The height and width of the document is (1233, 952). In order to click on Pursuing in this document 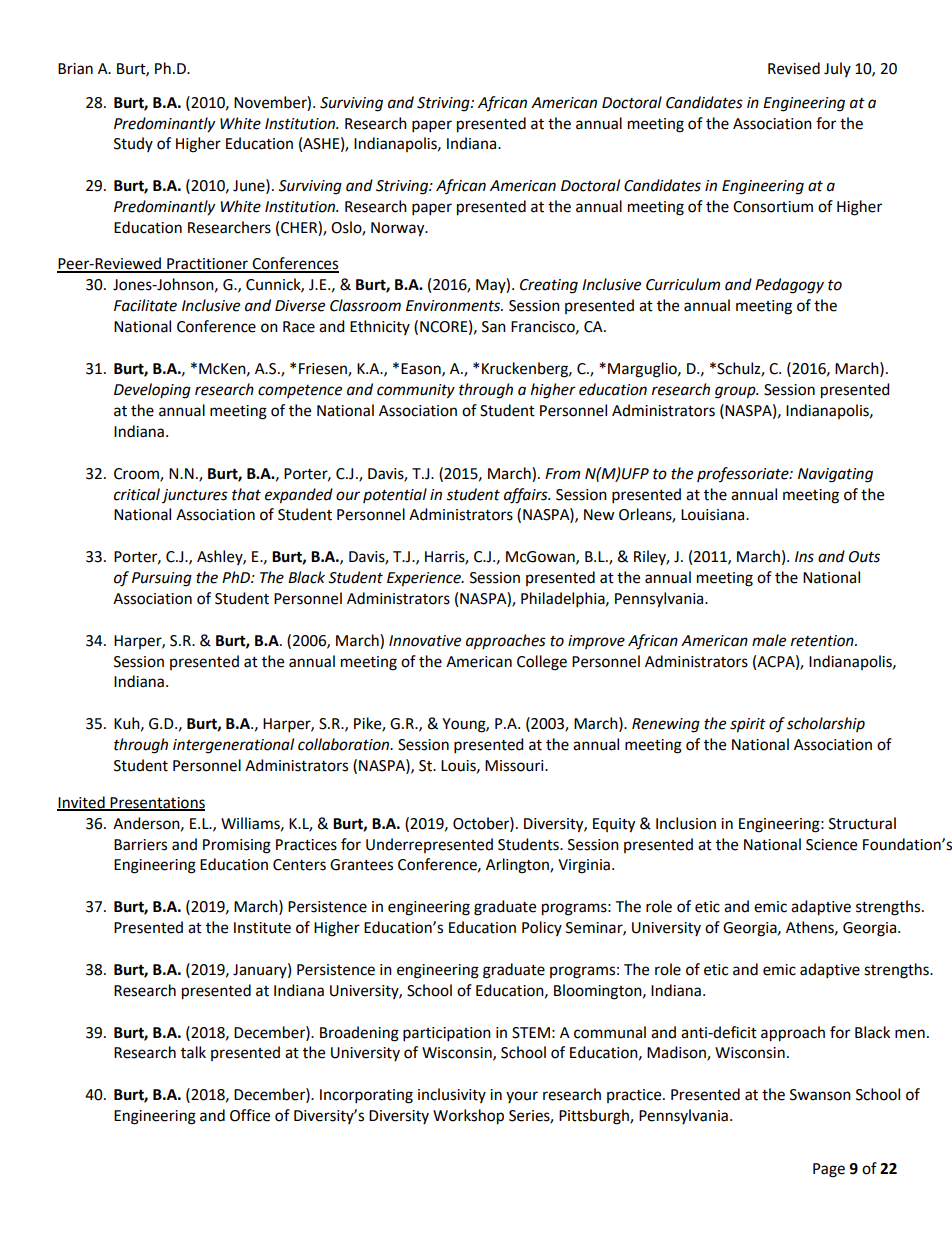, I will do `click(162, 579)`.
